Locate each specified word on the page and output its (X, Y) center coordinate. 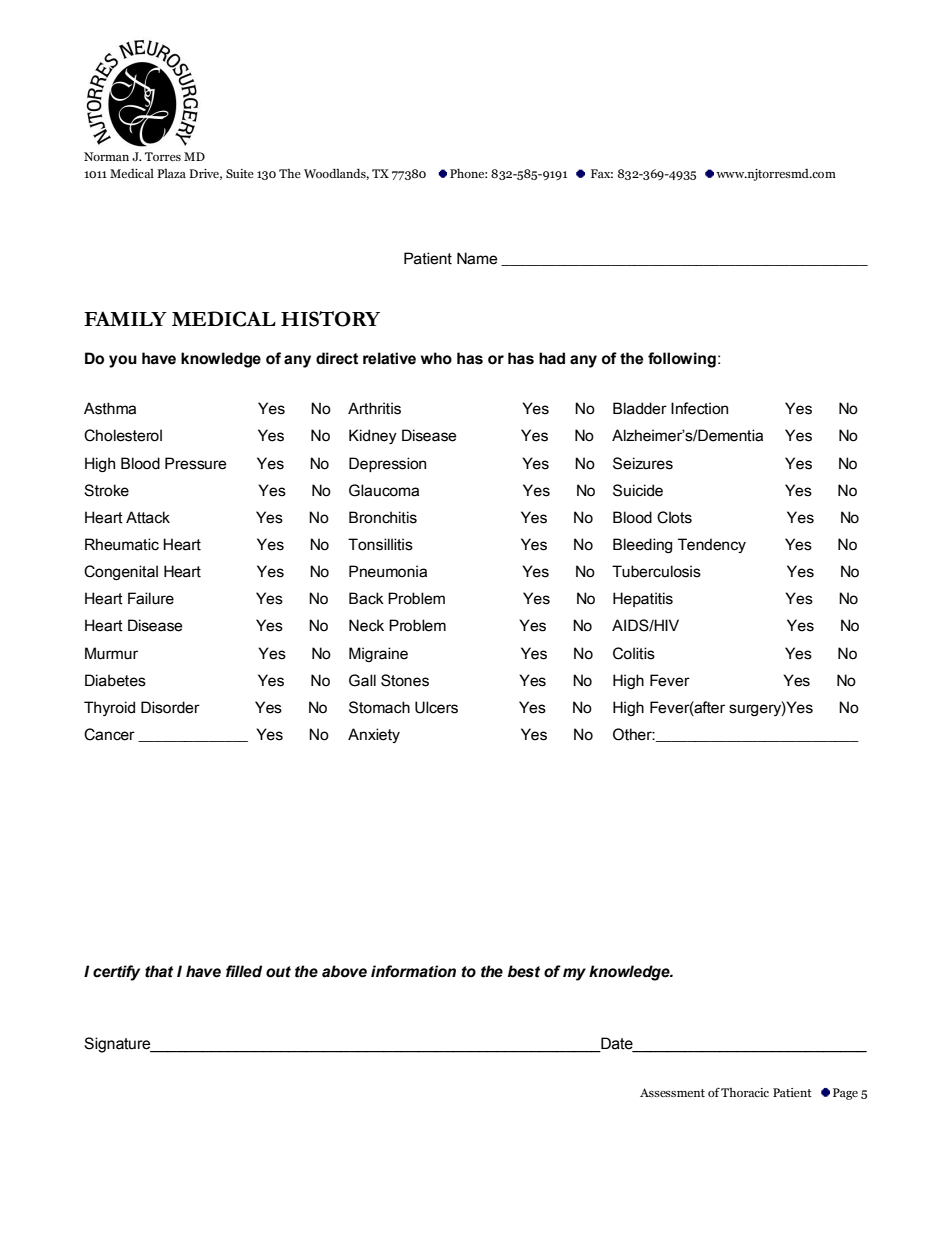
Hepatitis (643, 599)
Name (477, 258)
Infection (699, 408)
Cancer (109, 734)
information (413, 971)
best (524, 971)
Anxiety (374, 735)
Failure (151, 598)
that (159, 971)
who (436, 358)
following (682, 360)
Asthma (110, 408)
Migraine (378, 654)
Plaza (171, 173)
